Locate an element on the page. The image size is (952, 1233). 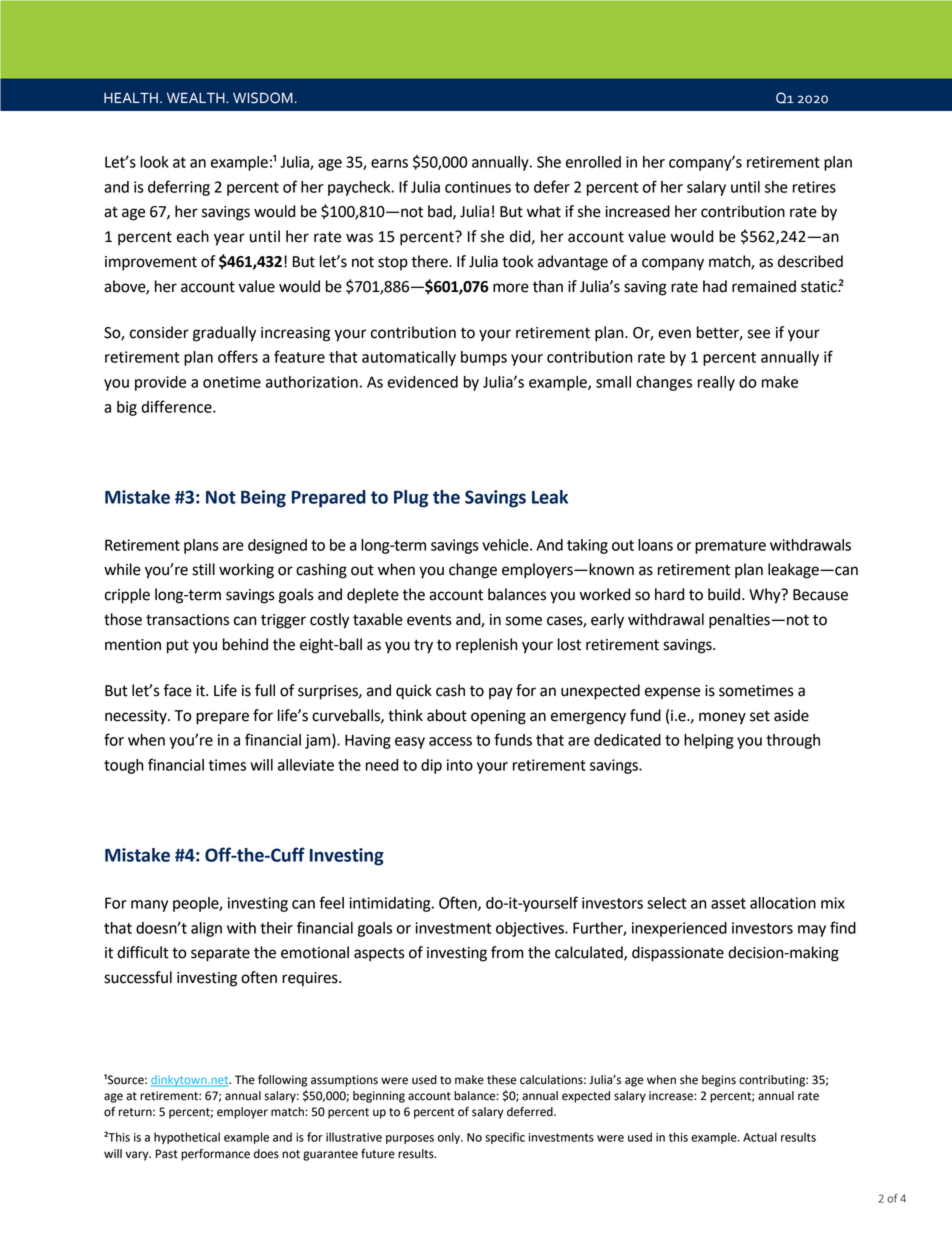
hypothetical is located at coordinates (187, 1138).
